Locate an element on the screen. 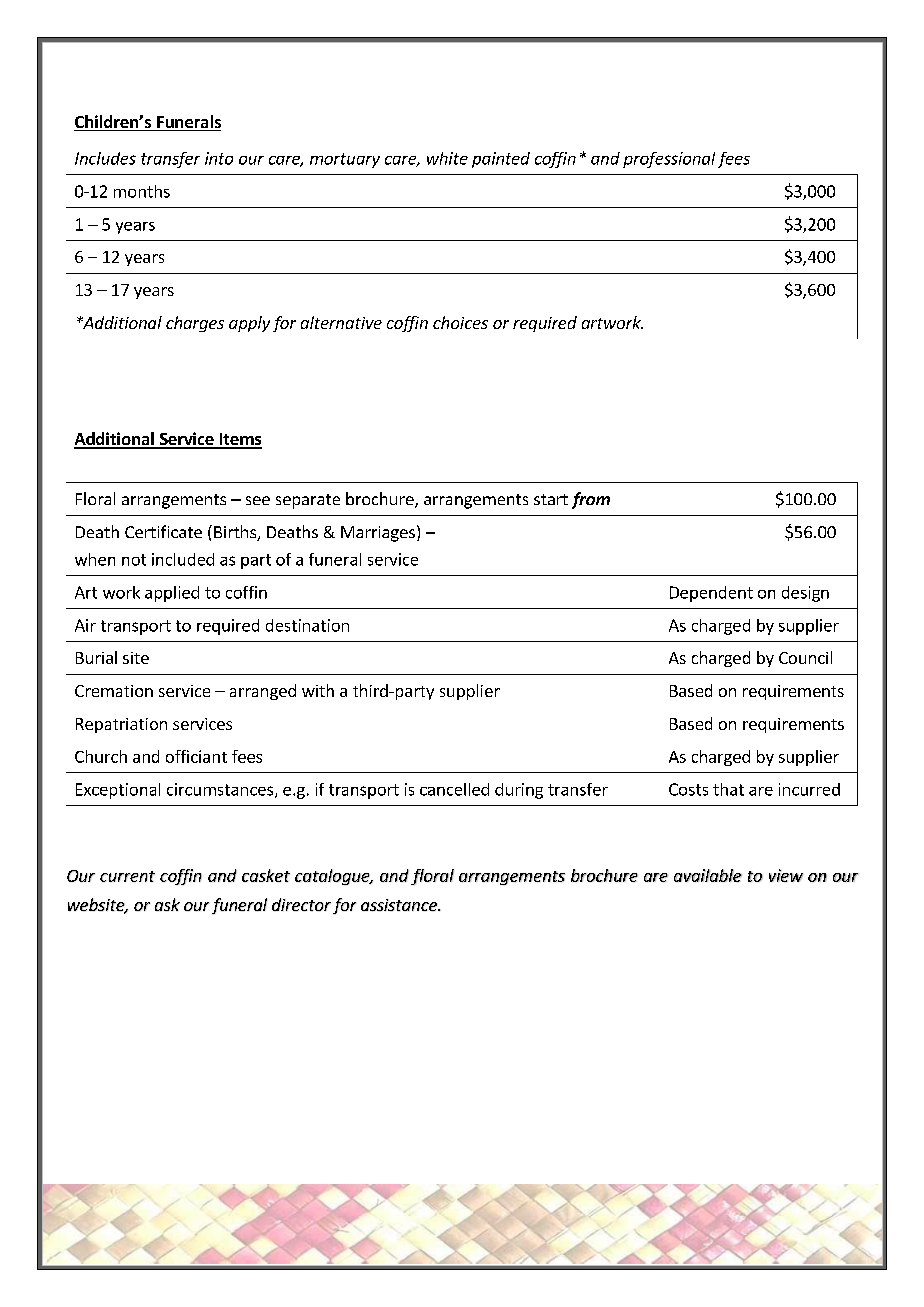  professional is located at coordinates (669, 160).
